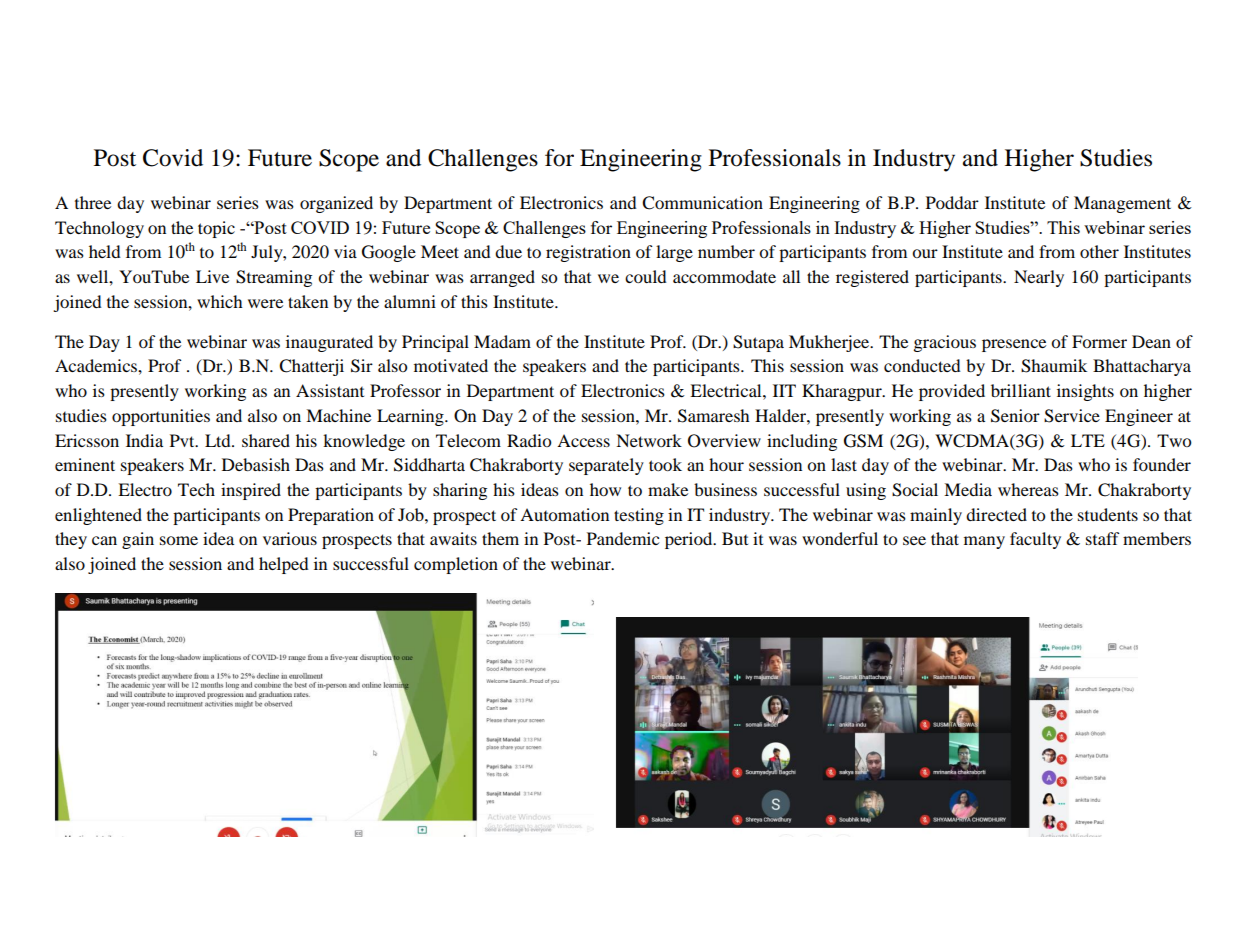  What do you see at coordinates (179, 540) in the screenshot?
I see `some` at bounding box center [179, 540].
